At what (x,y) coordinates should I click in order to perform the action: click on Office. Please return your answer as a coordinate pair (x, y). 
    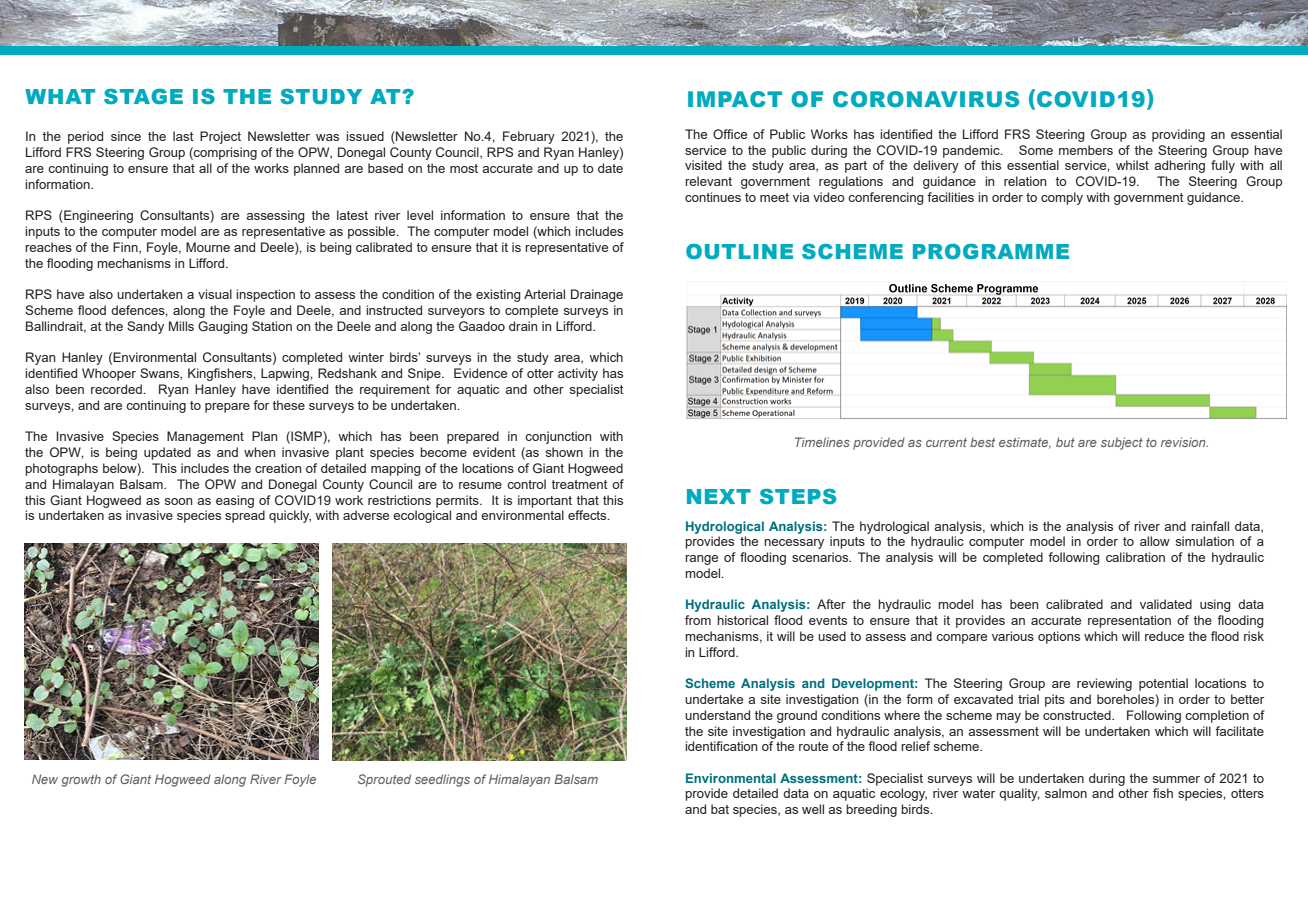
    Looking at the image, I should click on (730, 134).
